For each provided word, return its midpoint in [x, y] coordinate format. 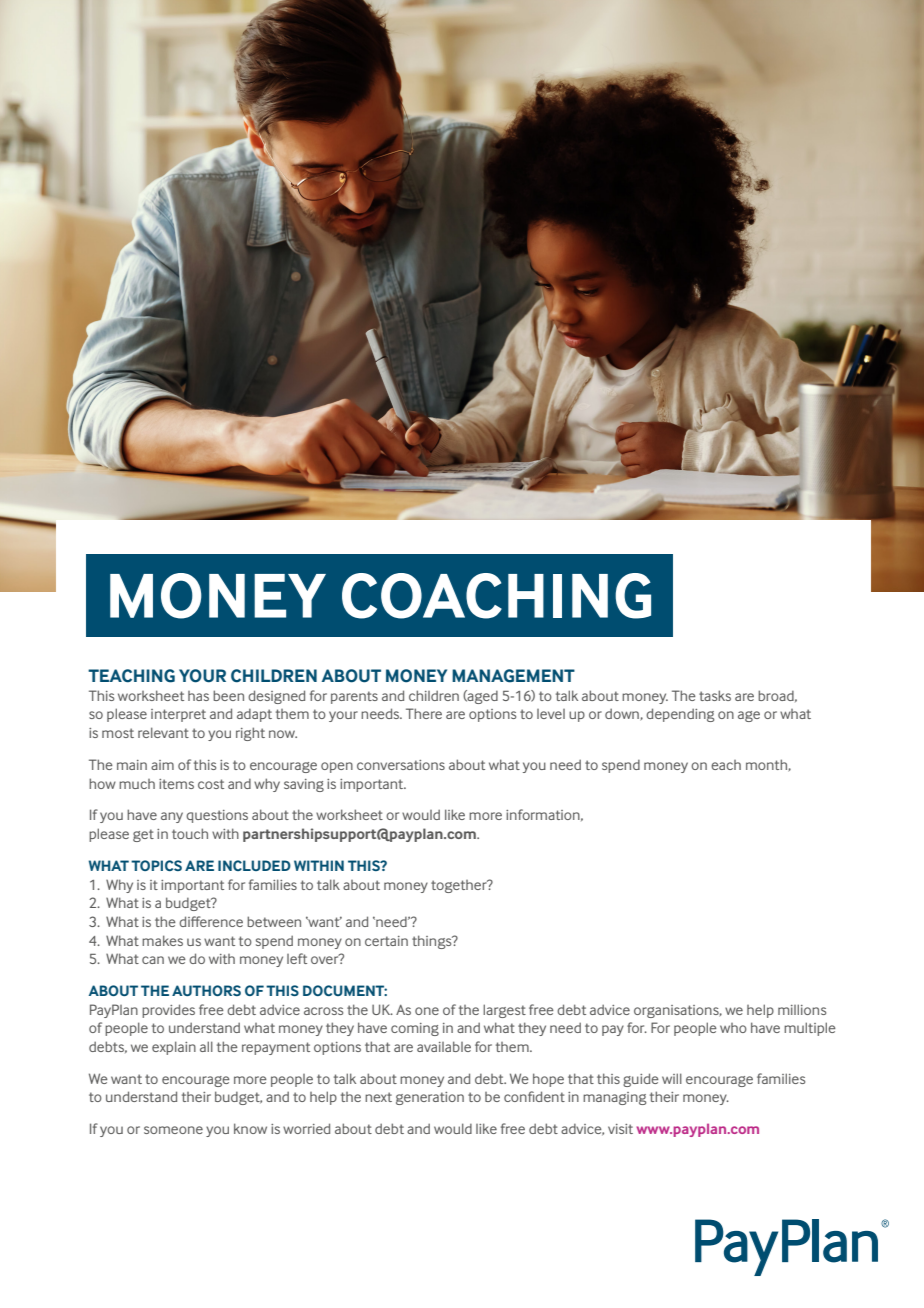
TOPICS [156, 865]
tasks [715, 695]
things [433, 942]
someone [173, 1130]
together [460, 886]
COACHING [496, 596]
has [198, 696]
